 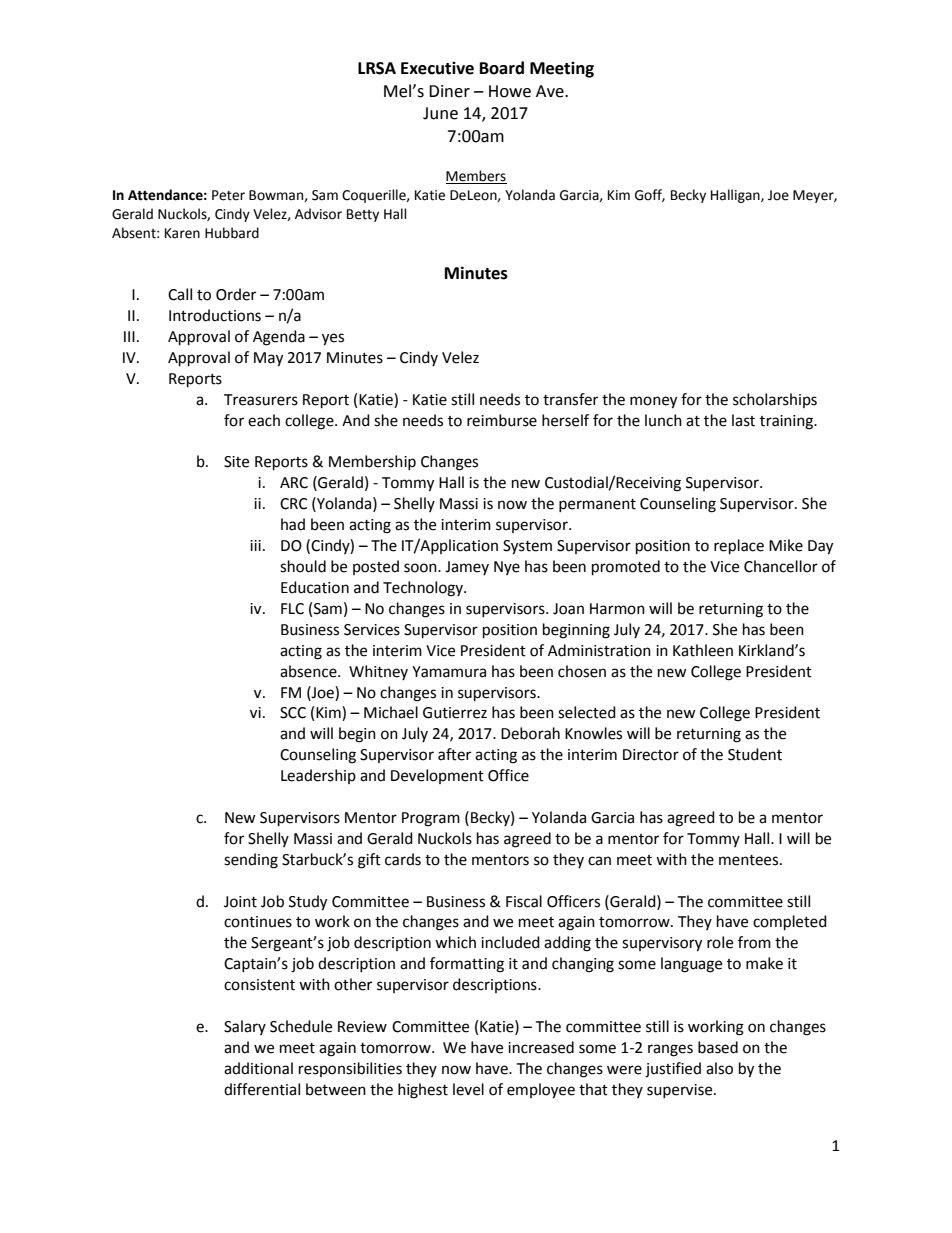 I want to click on Student, so click(x=755, y=754).
